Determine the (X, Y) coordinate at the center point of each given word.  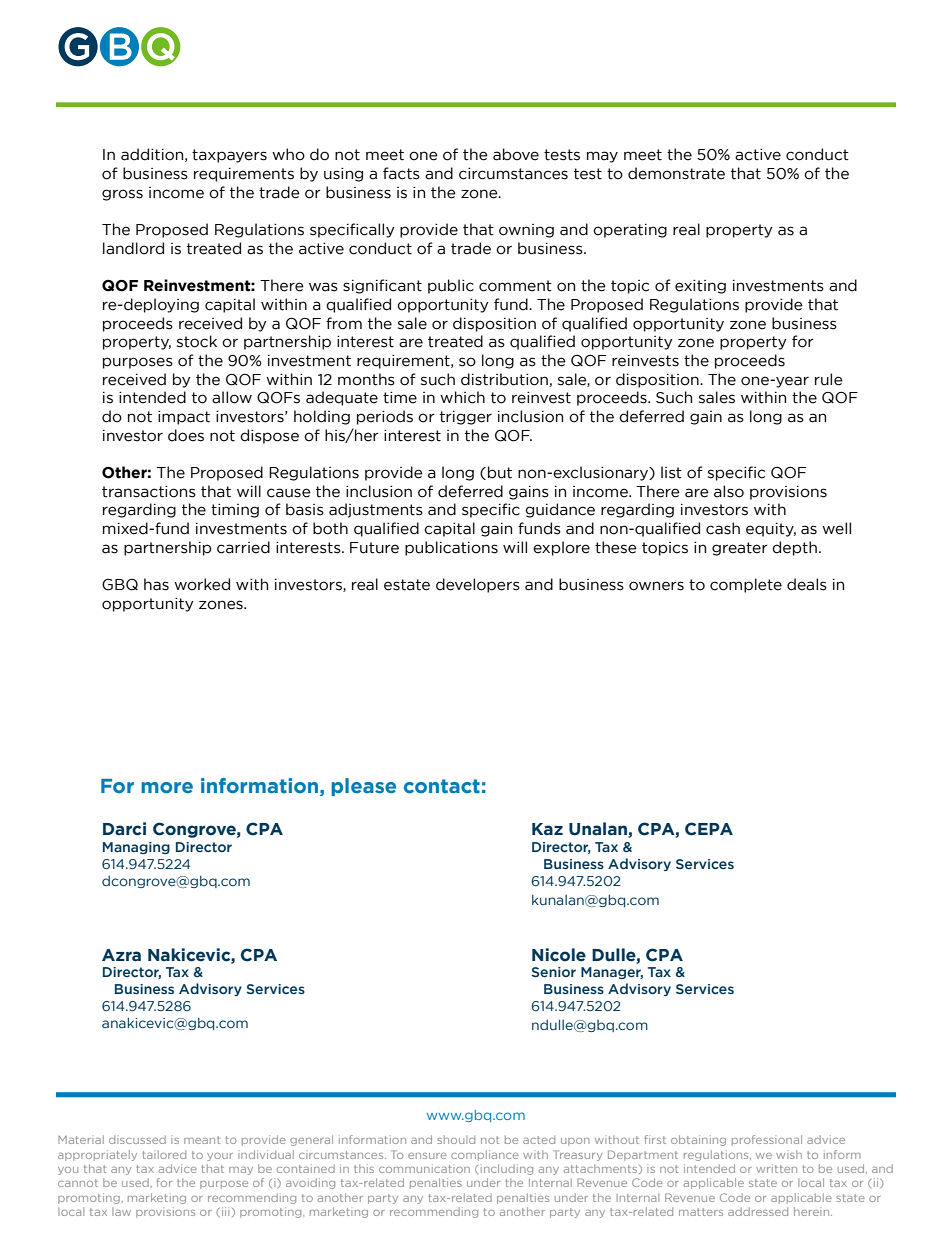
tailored (164, 1154)
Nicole (559, 955)
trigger (466, 418)
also (729, 491)
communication (424, 1168)
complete (746, 585)
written (776, 1168)
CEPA (709, 829)
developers (478, 585)
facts (401, 173)
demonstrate (676, 173)
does (186, 435)
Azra (121, 955)
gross (122, 195)
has (156, 584)
